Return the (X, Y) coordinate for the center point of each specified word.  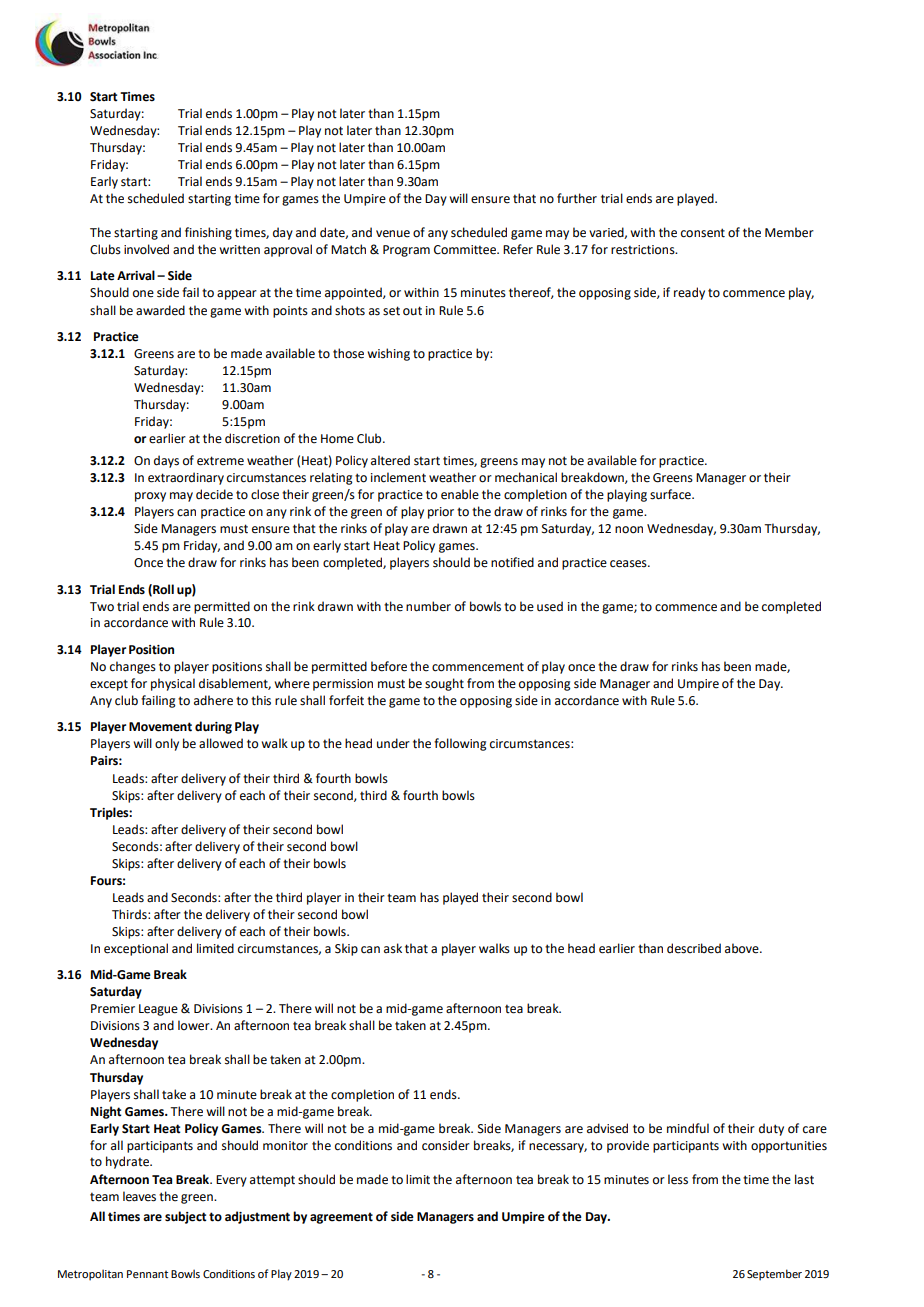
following (460, 744)
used (550, 606)
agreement (341, 1218)
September (774, 1275)
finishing (208, 233)
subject (186, 1217)
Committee (466, 250)
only (167, 744)
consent (703, 233)
